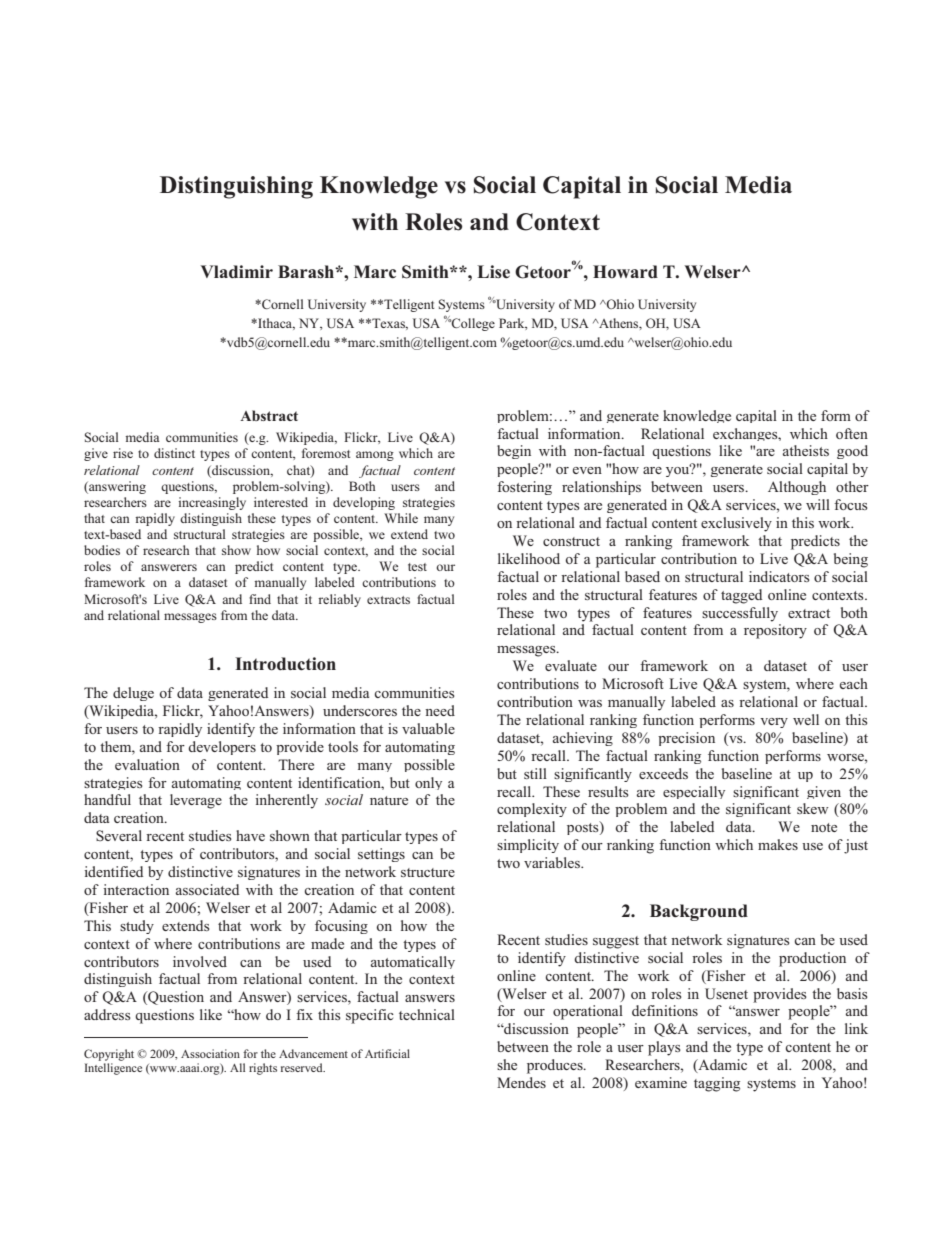 The height and width of the screenshot is (1233, 952). I want to click on Vladimir, so click(237, 272).
